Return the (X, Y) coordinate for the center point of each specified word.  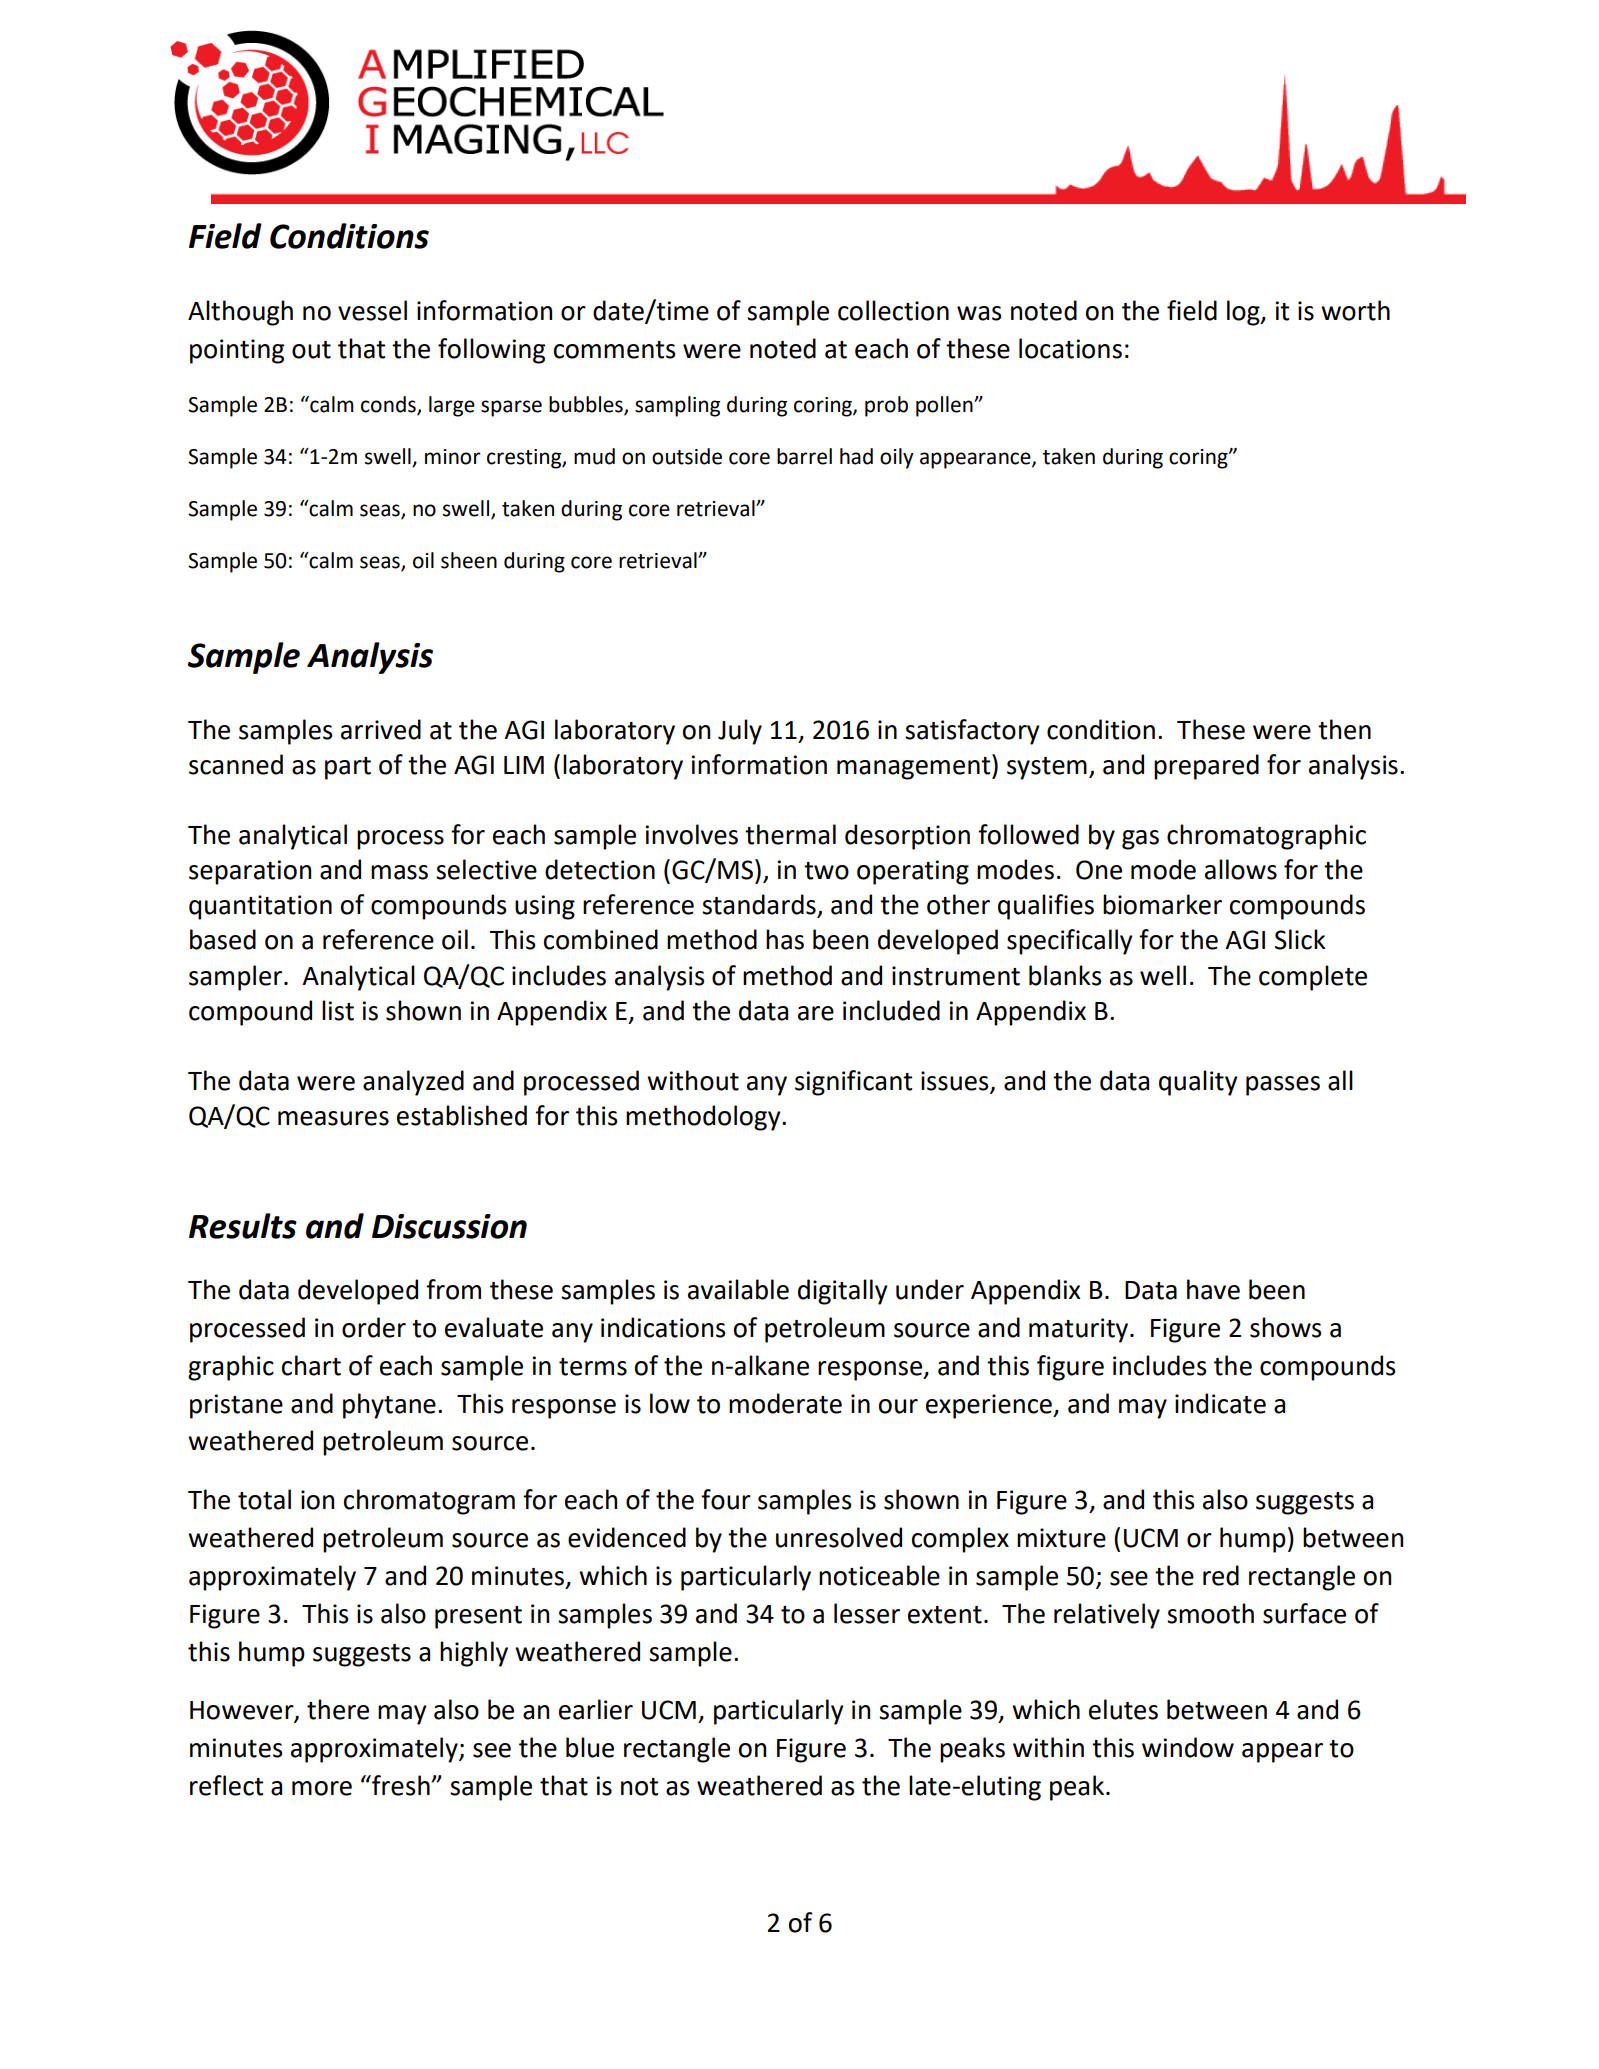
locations (1070, 348)
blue (590, 1747)
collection (893, 310)
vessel (372, 310)
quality (1198, 1083)
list (338, 1010)
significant (853, 1083)
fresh (401, 1785)
